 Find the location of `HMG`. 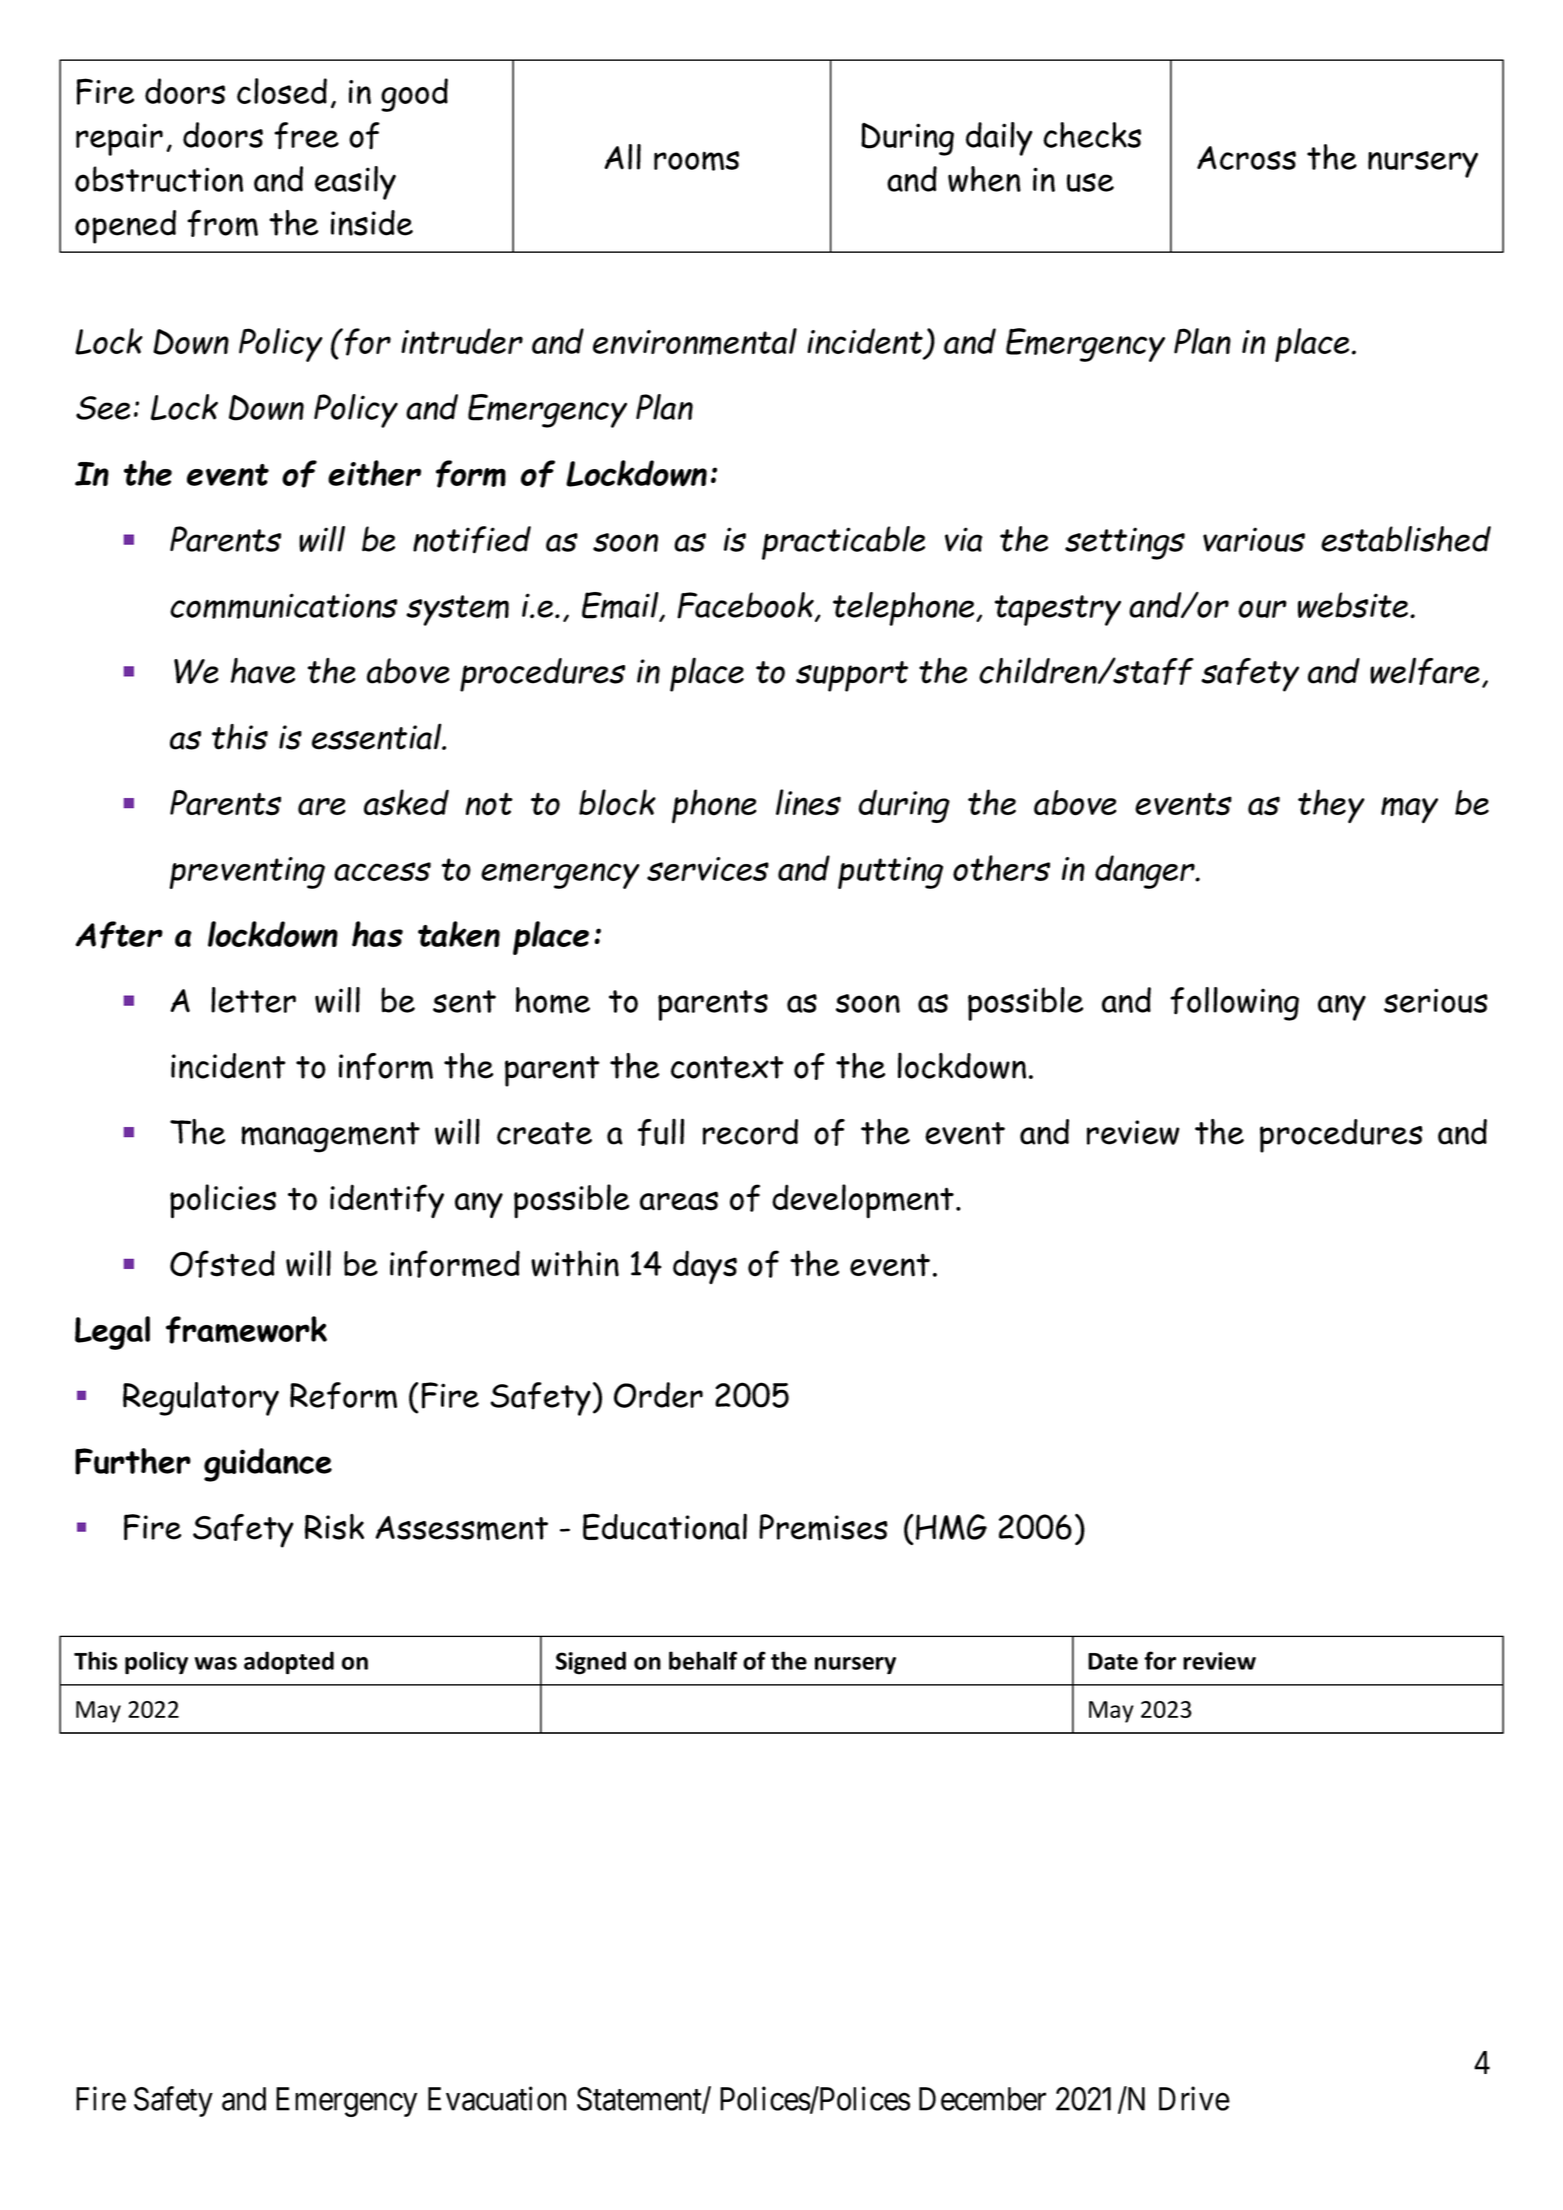

HMG is located at coordinates (951, 1527).
